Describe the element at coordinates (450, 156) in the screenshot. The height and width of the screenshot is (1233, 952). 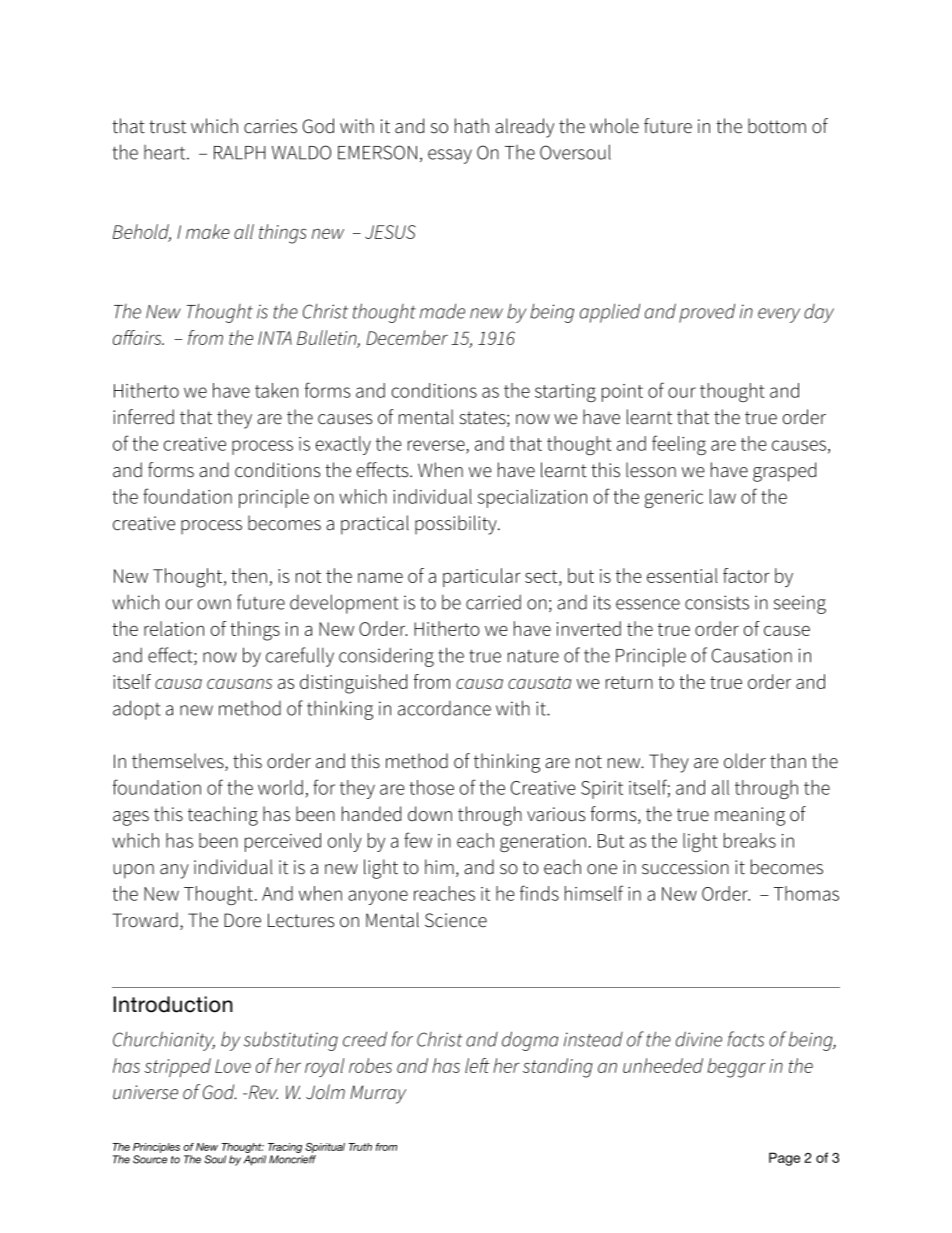
I see `essay` at that location.
